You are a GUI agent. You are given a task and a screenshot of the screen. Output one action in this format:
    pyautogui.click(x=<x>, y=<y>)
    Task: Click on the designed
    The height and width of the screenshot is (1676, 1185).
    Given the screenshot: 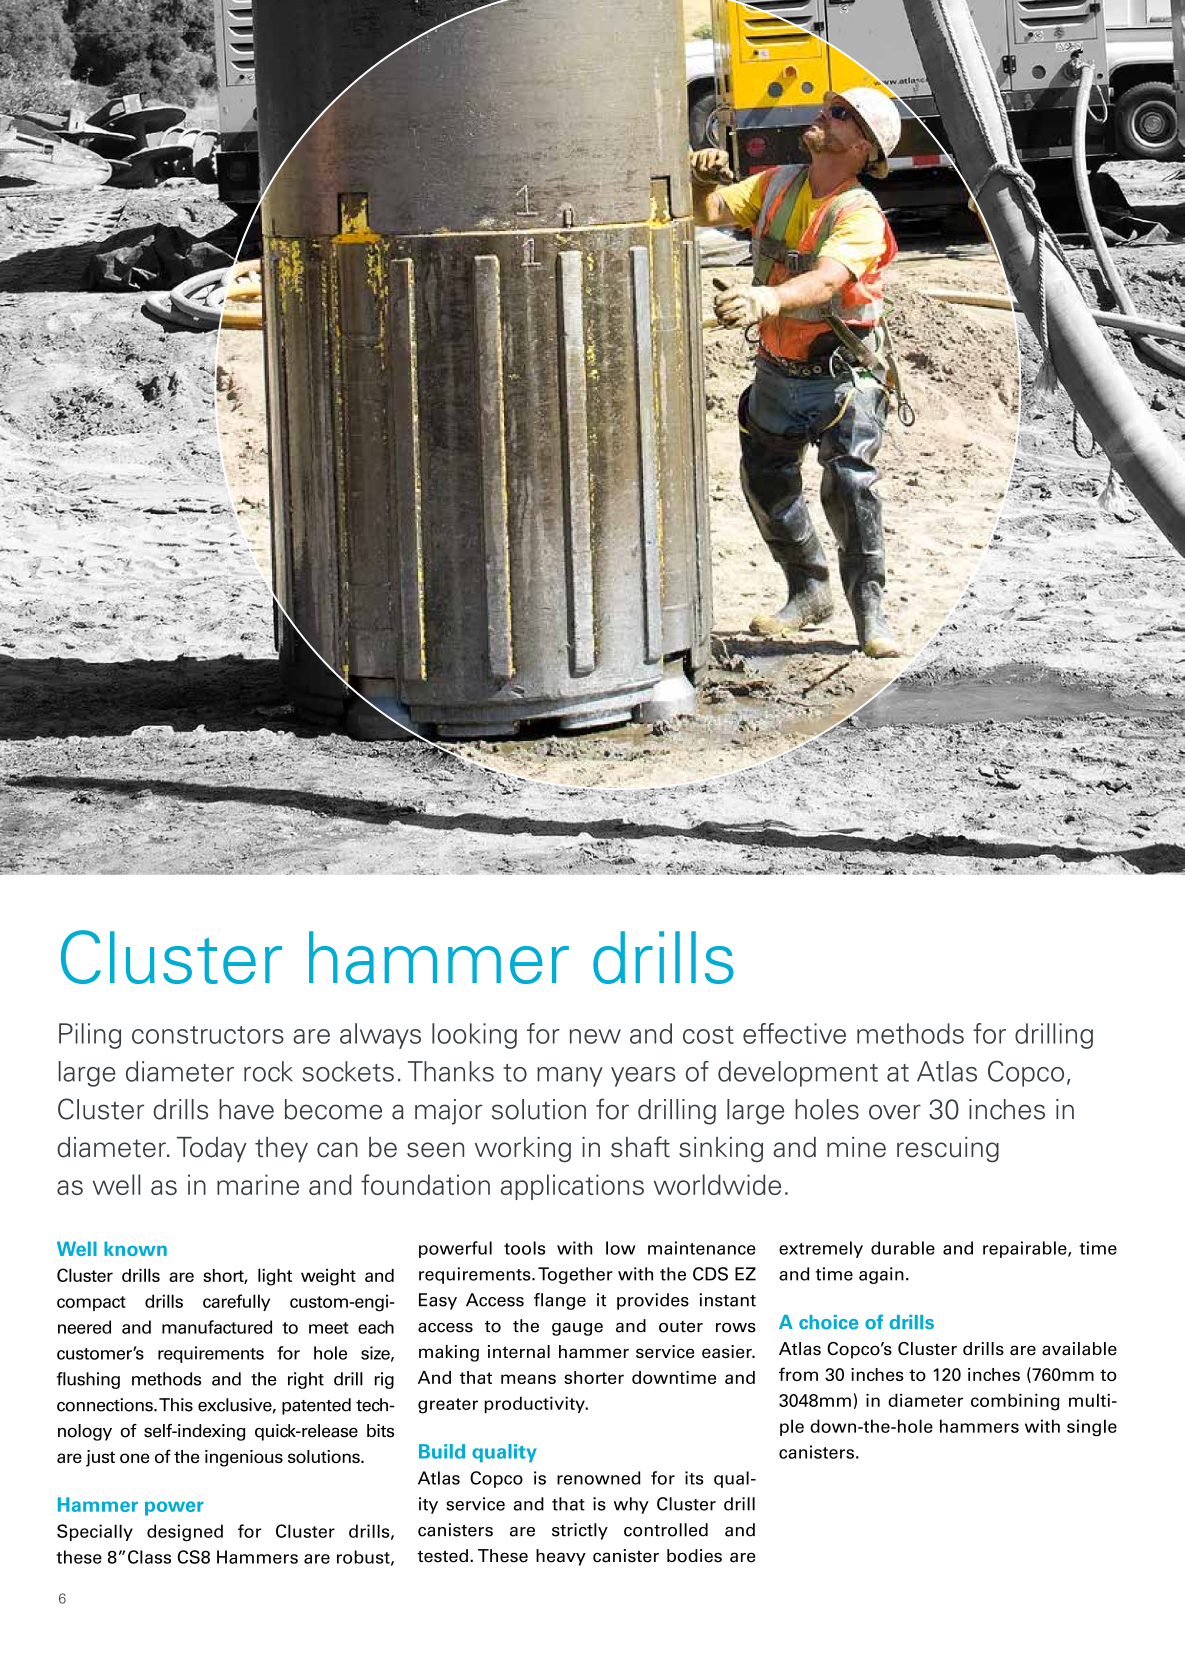 What is the action you would take?
    pyautogui.click(x=185, y=1532)
